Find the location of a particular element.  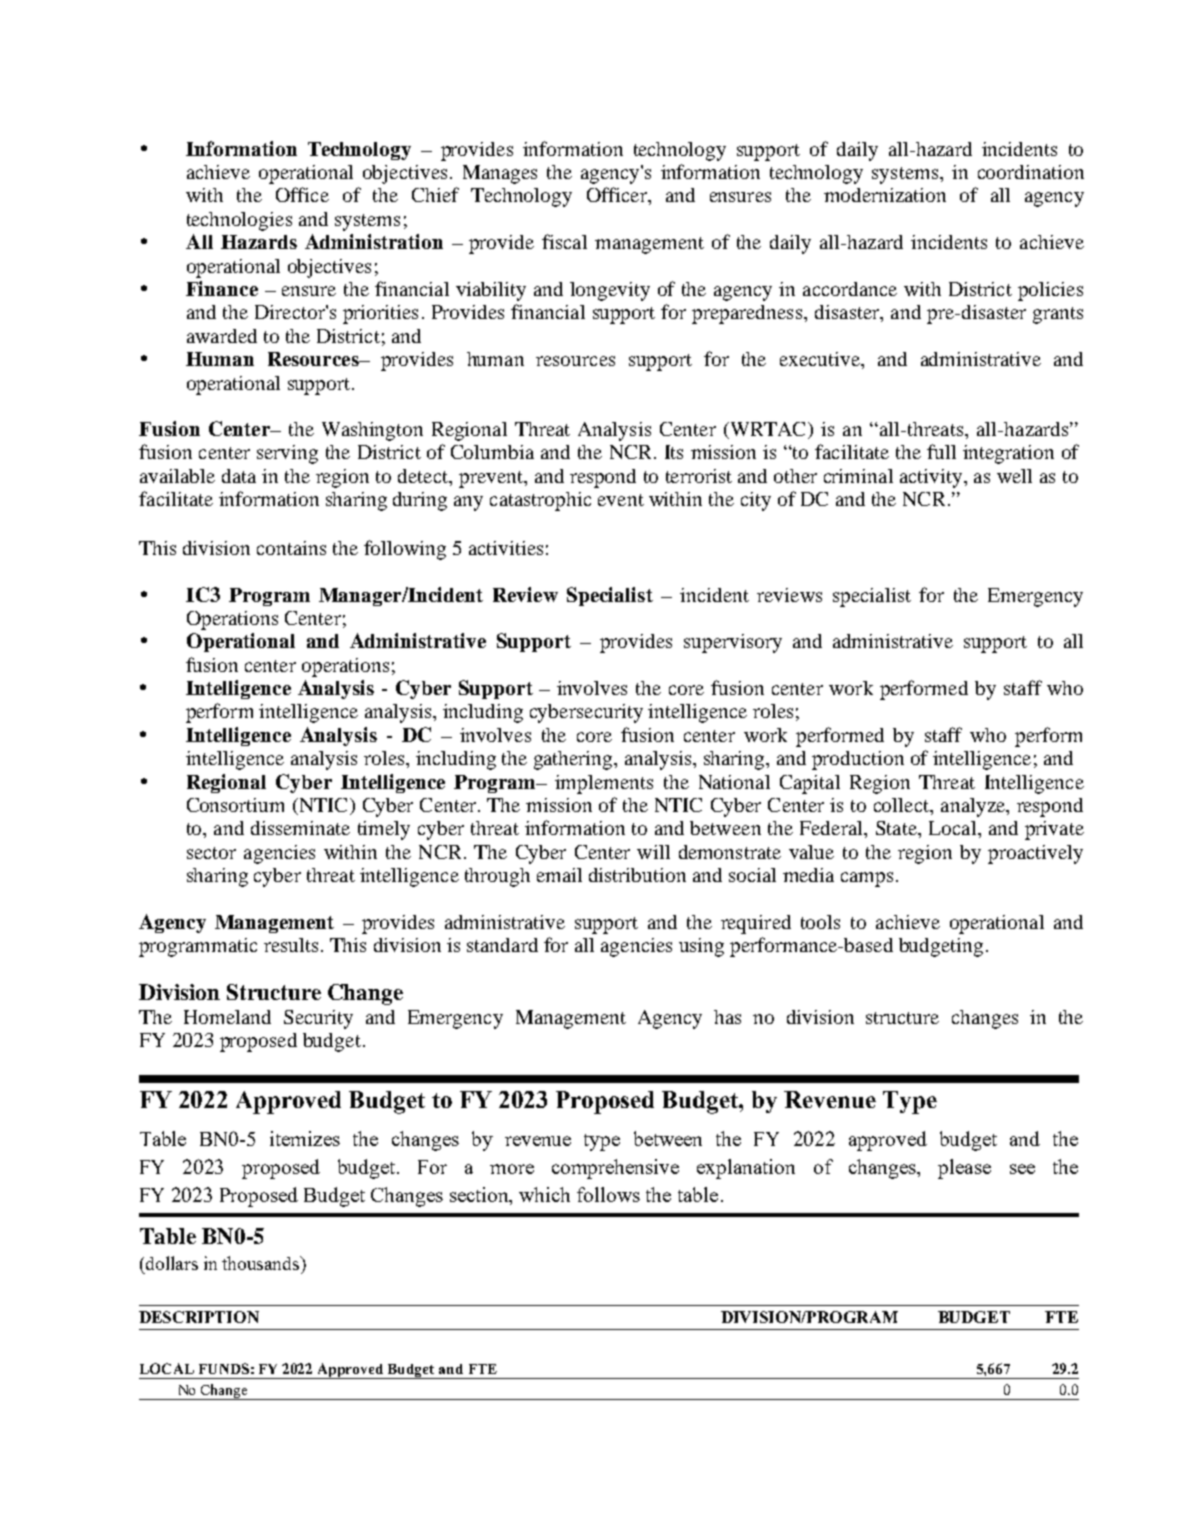

tools is located at coordinates (820, 922).
